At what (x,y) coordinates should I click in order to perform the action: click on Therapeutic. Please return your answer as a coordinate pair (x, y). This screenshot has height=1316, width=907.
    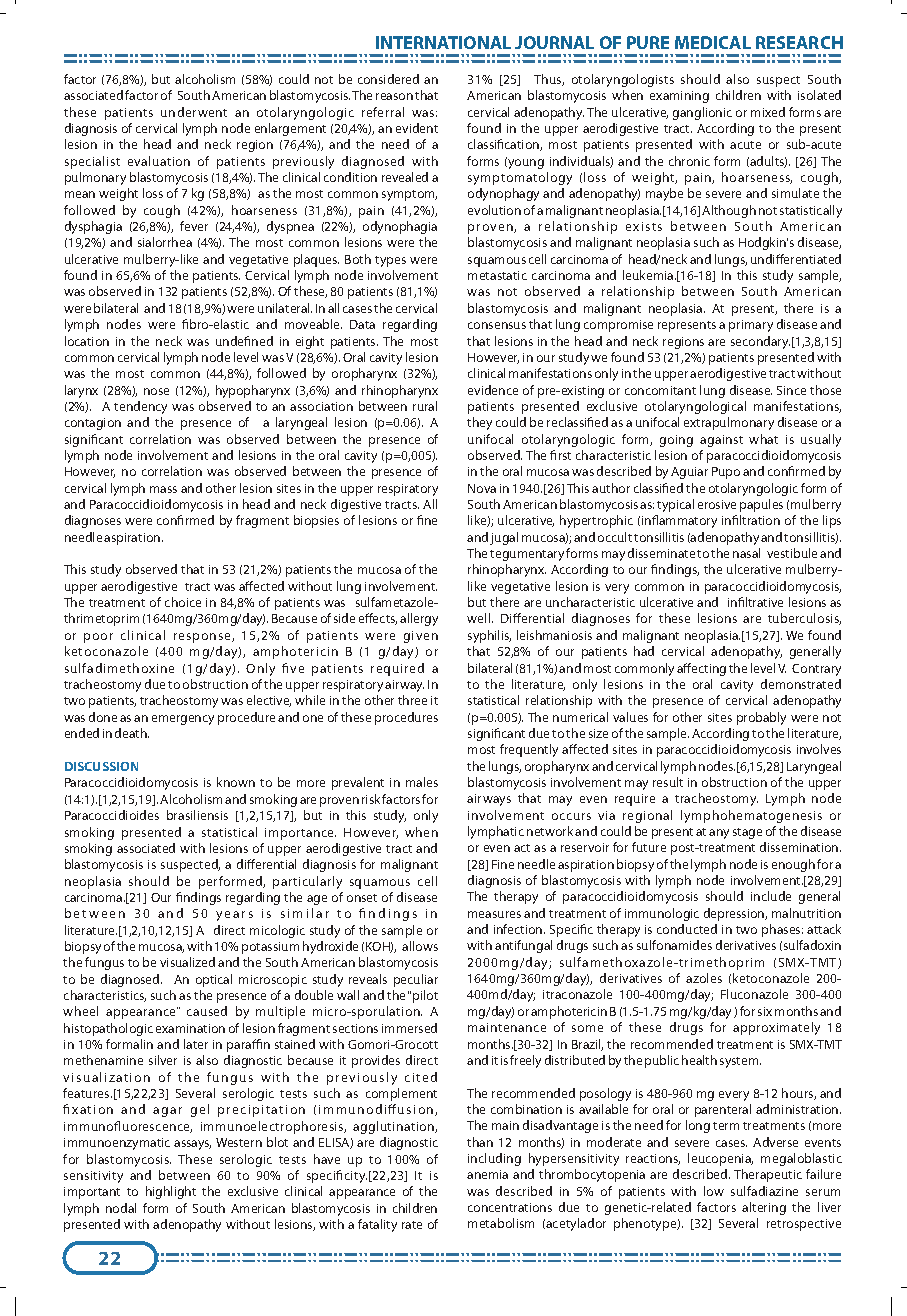
    Looking at the image, I should click on (768, 1175).
